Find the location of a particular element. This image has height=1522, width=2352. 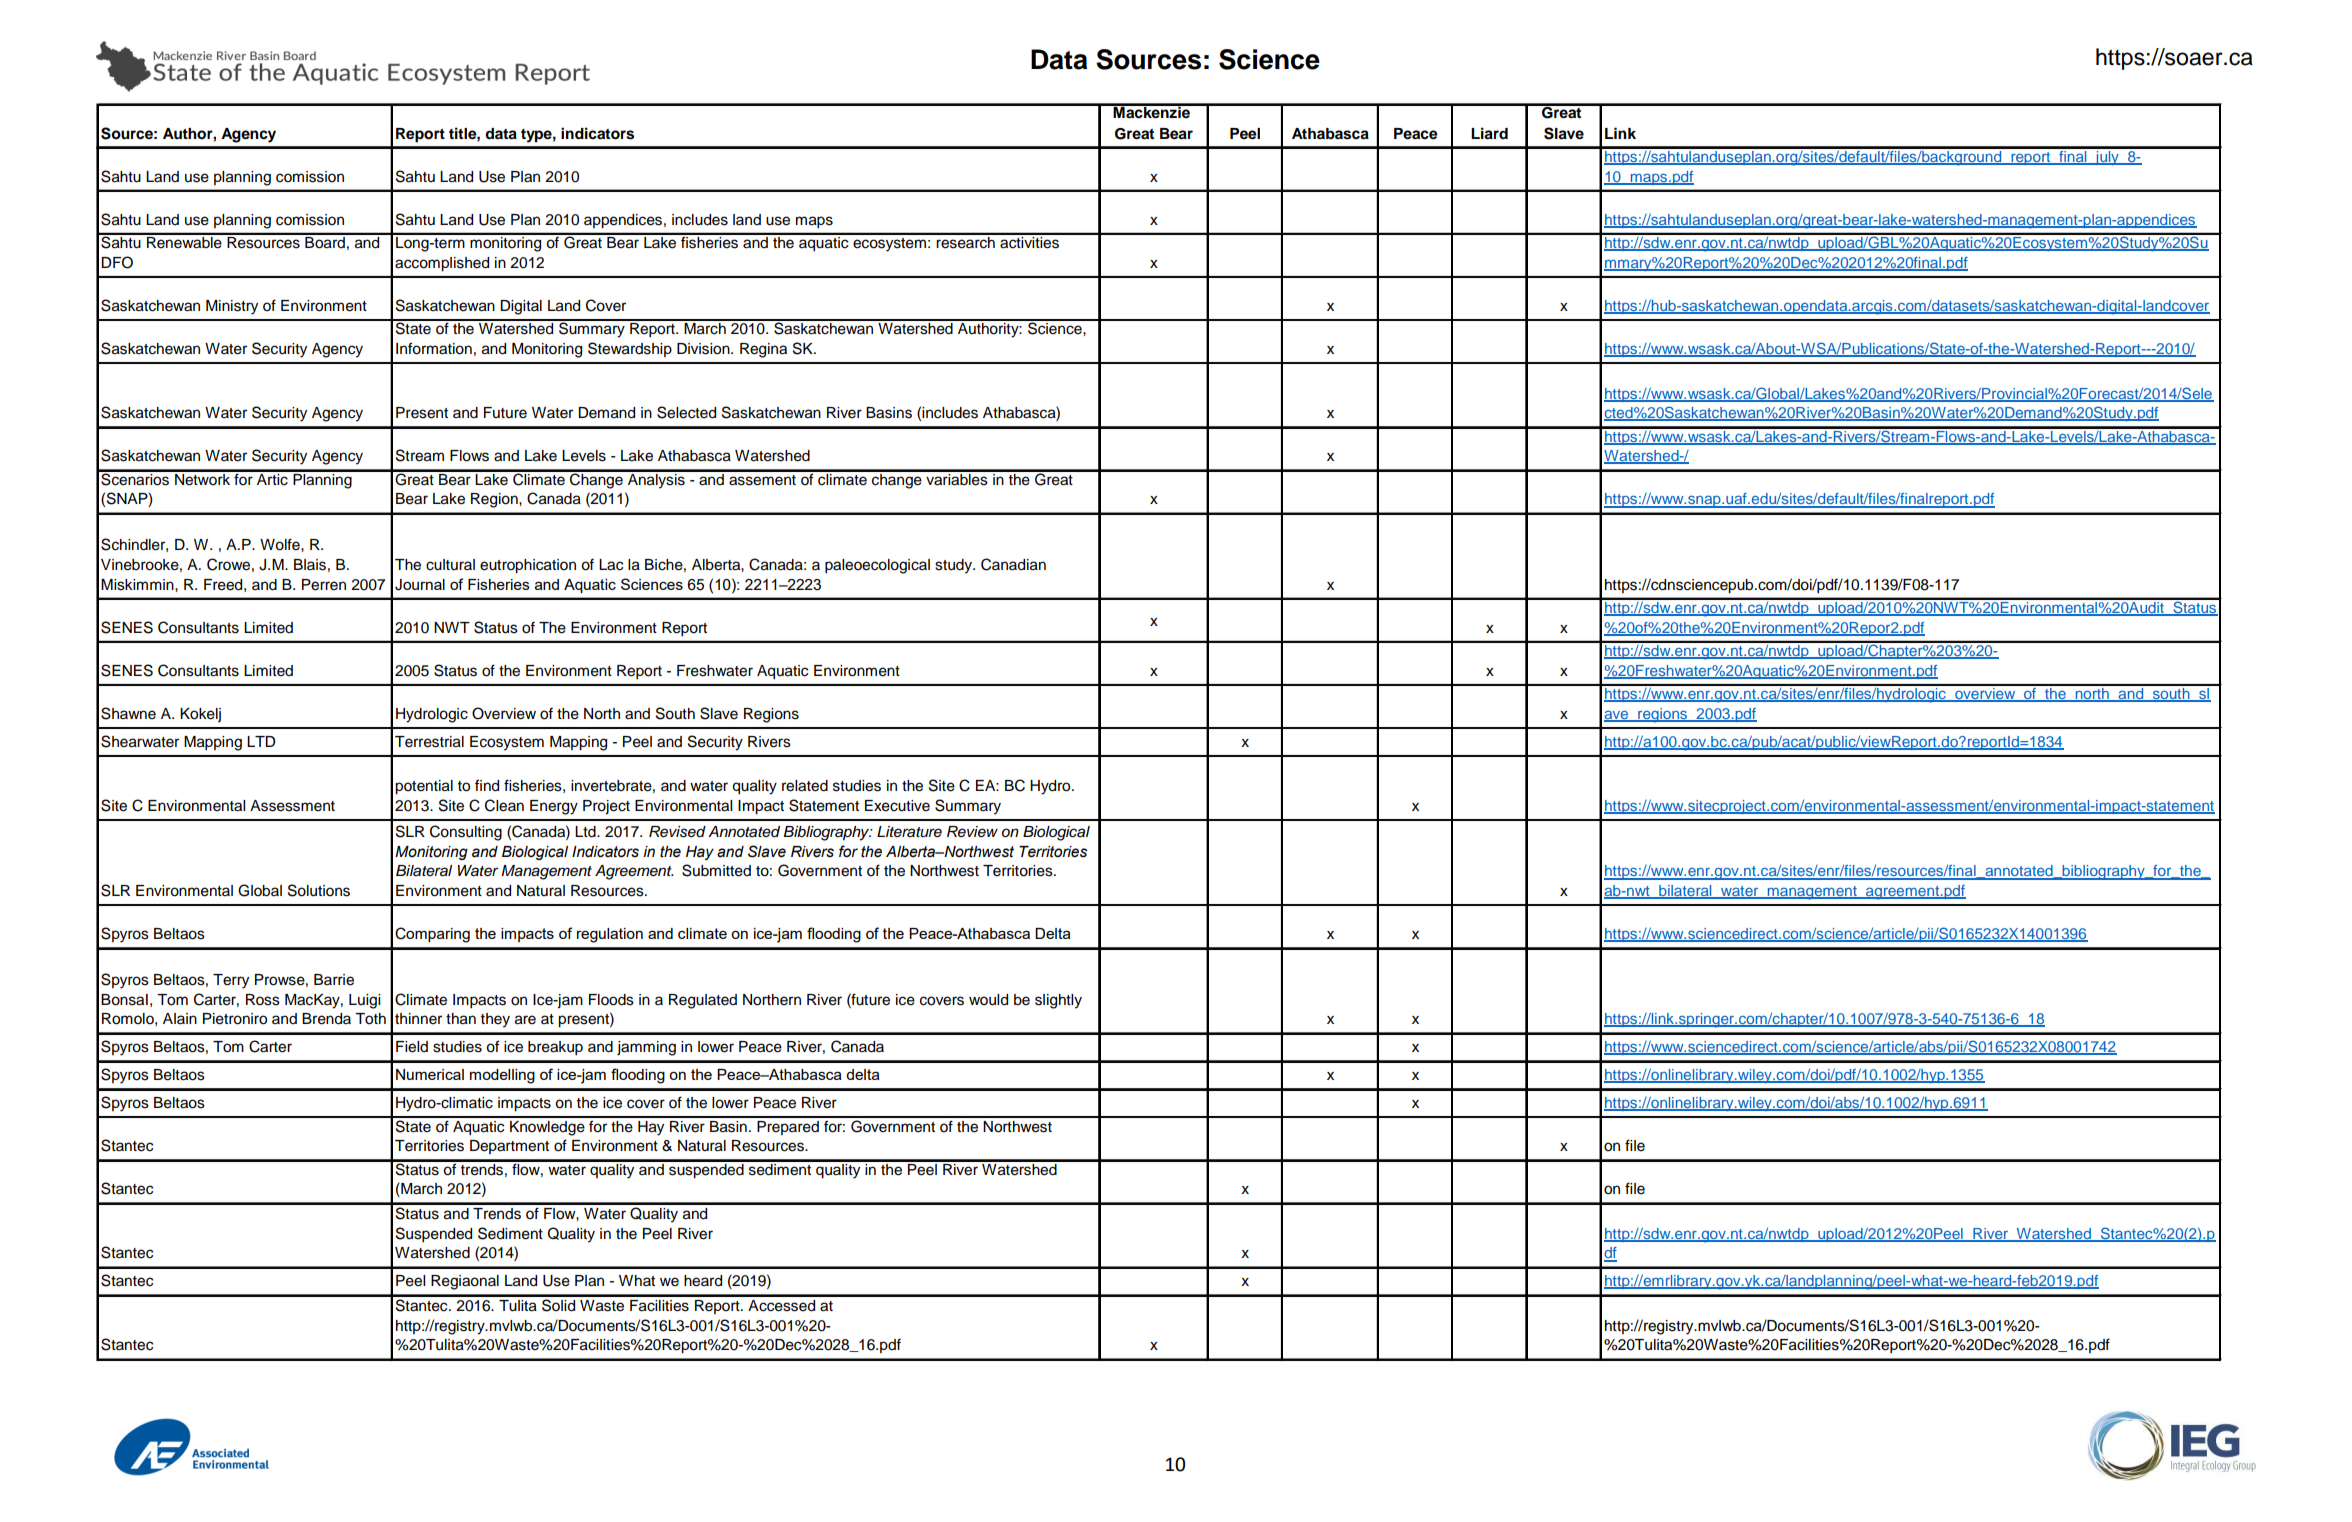

Canadian is located at coordinates (1013, 564).
